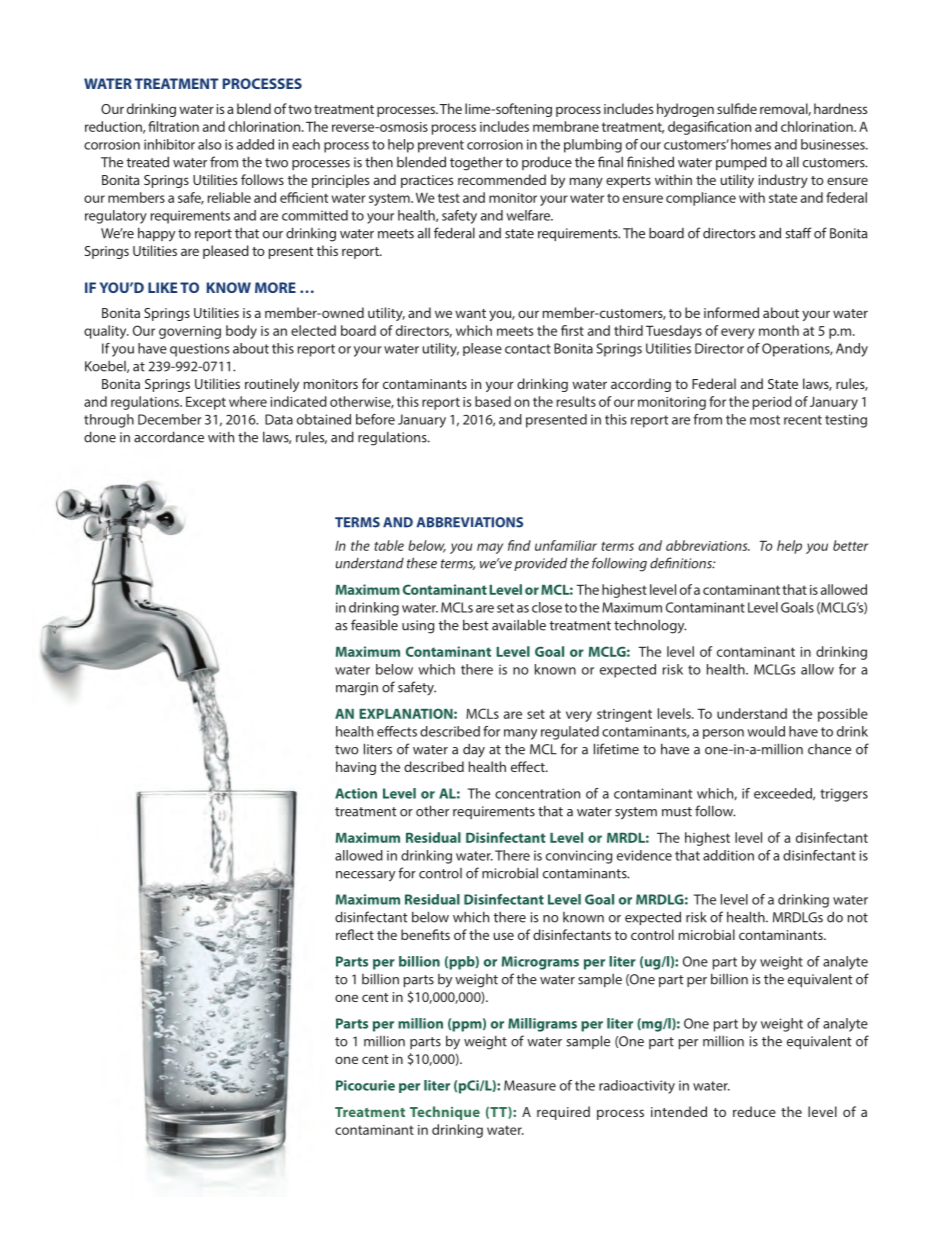 Image resolution: width=952 pixels, height=1233 pixels. Describe the element at coordinates (476, 164) in the screenshot. I see `together` at that location.
